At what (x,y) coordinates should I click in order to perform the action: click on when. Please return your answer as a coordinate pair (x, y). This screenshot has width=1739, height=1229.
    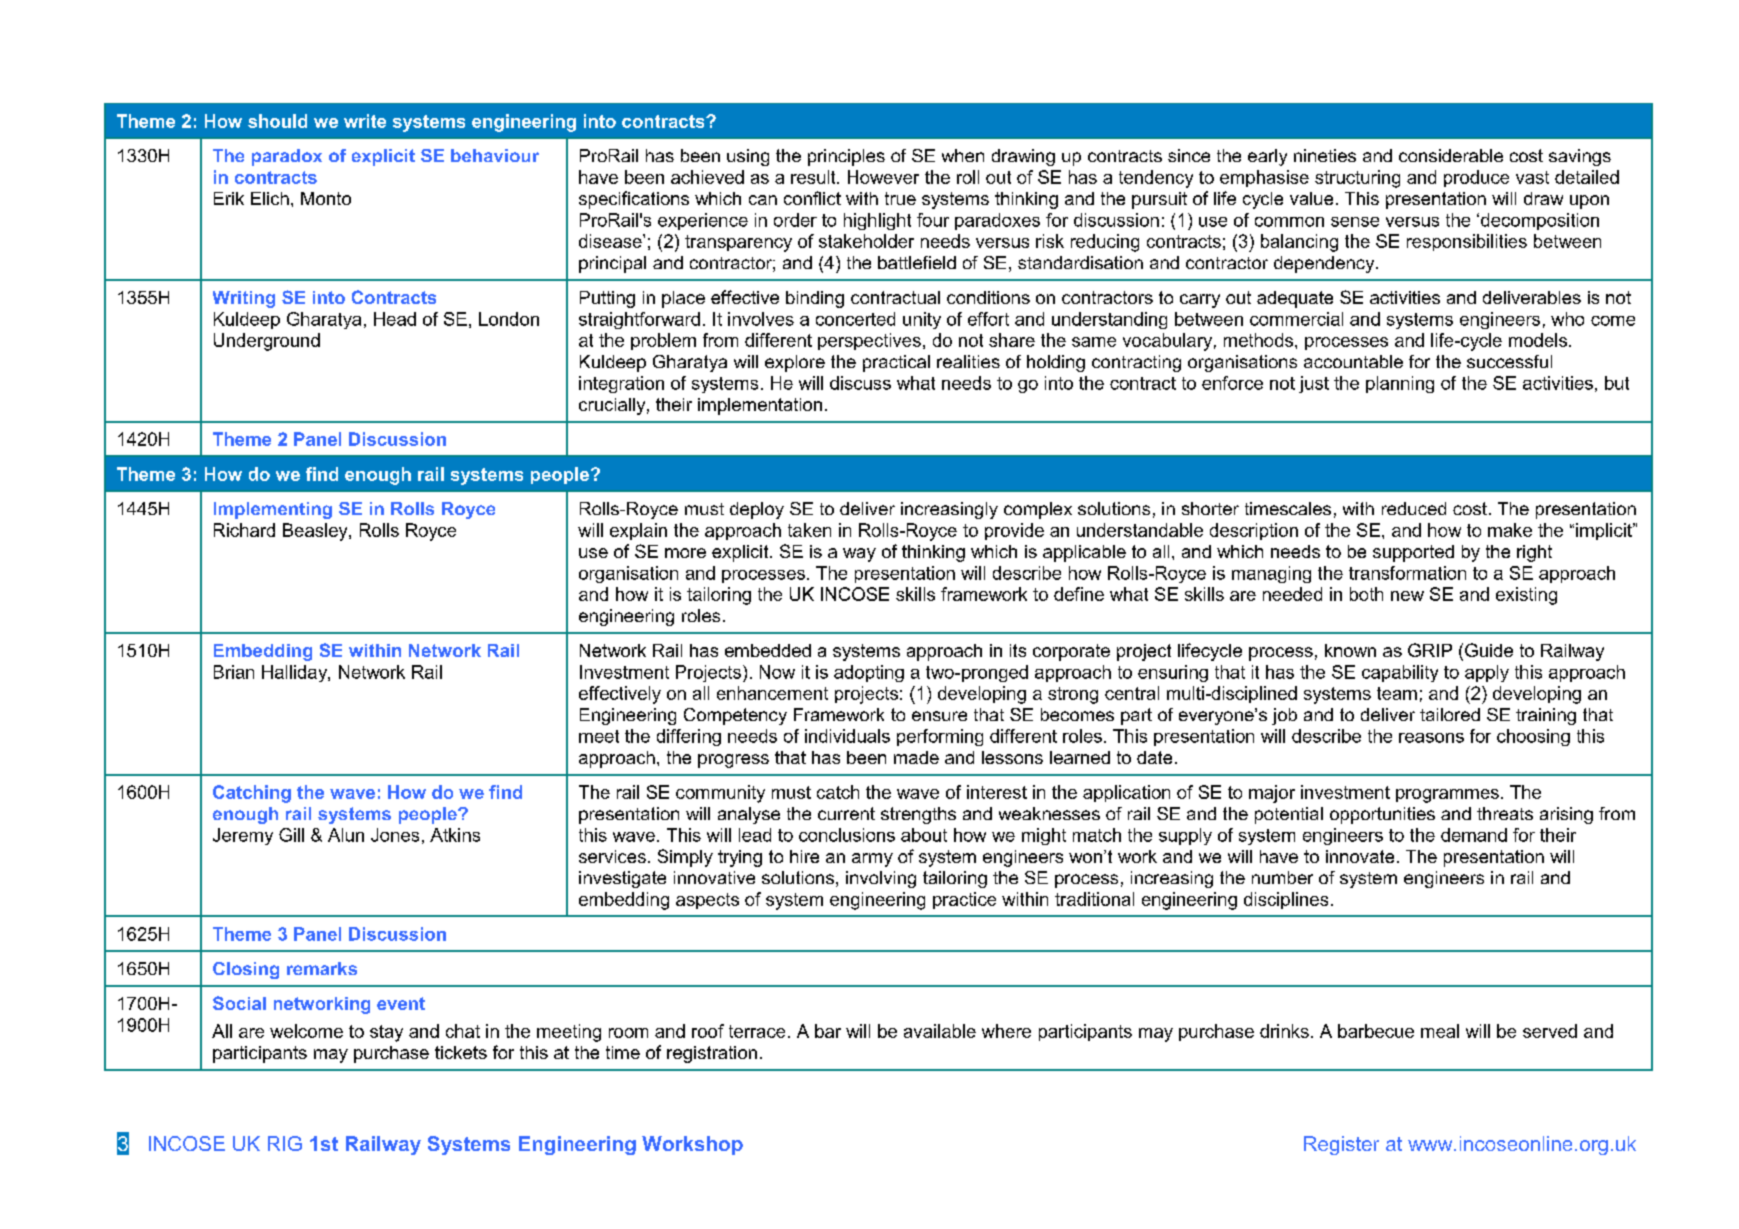
    Looking at the image, I should click on (963, 155).
